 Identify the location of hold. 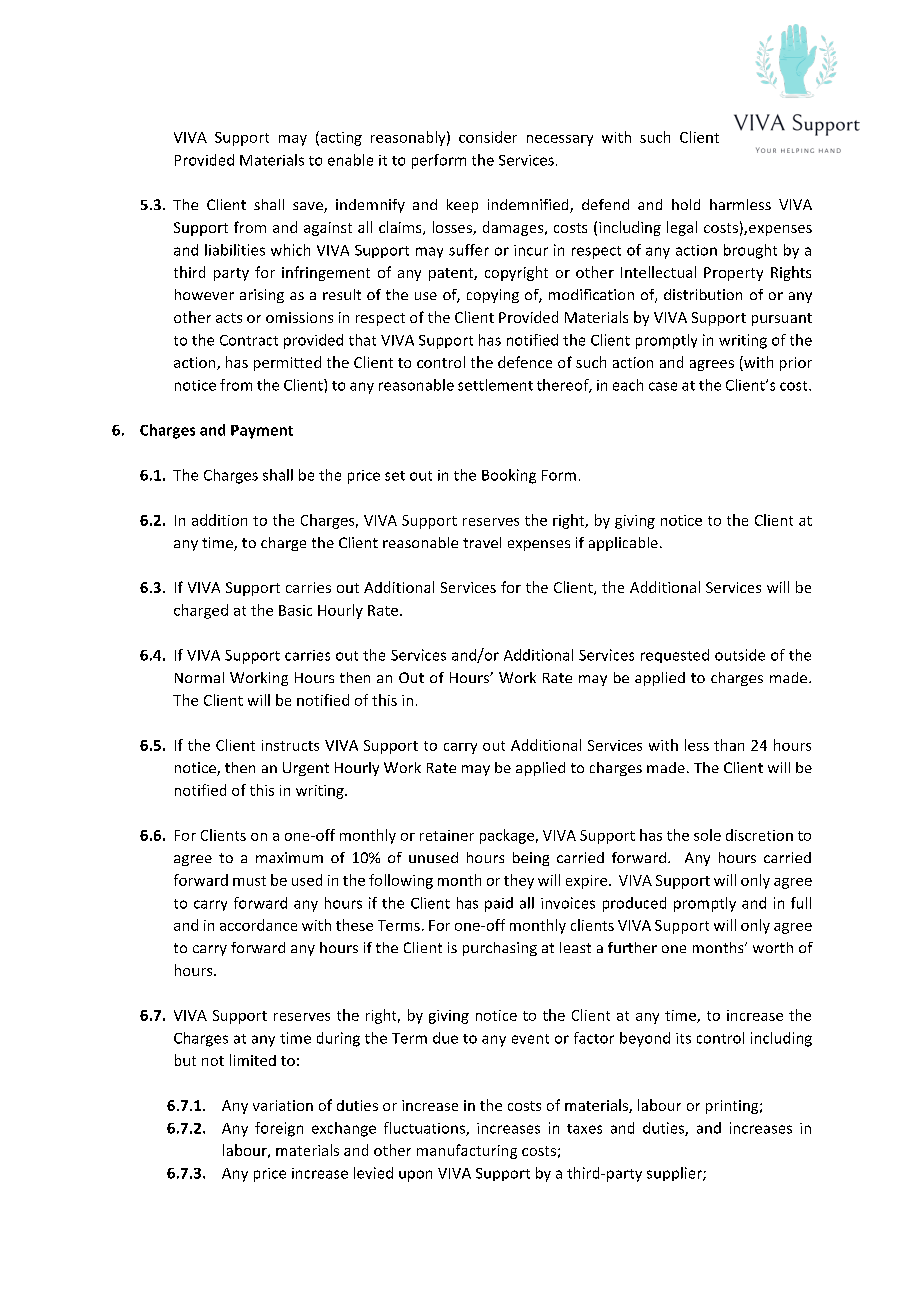
(686, 204).
